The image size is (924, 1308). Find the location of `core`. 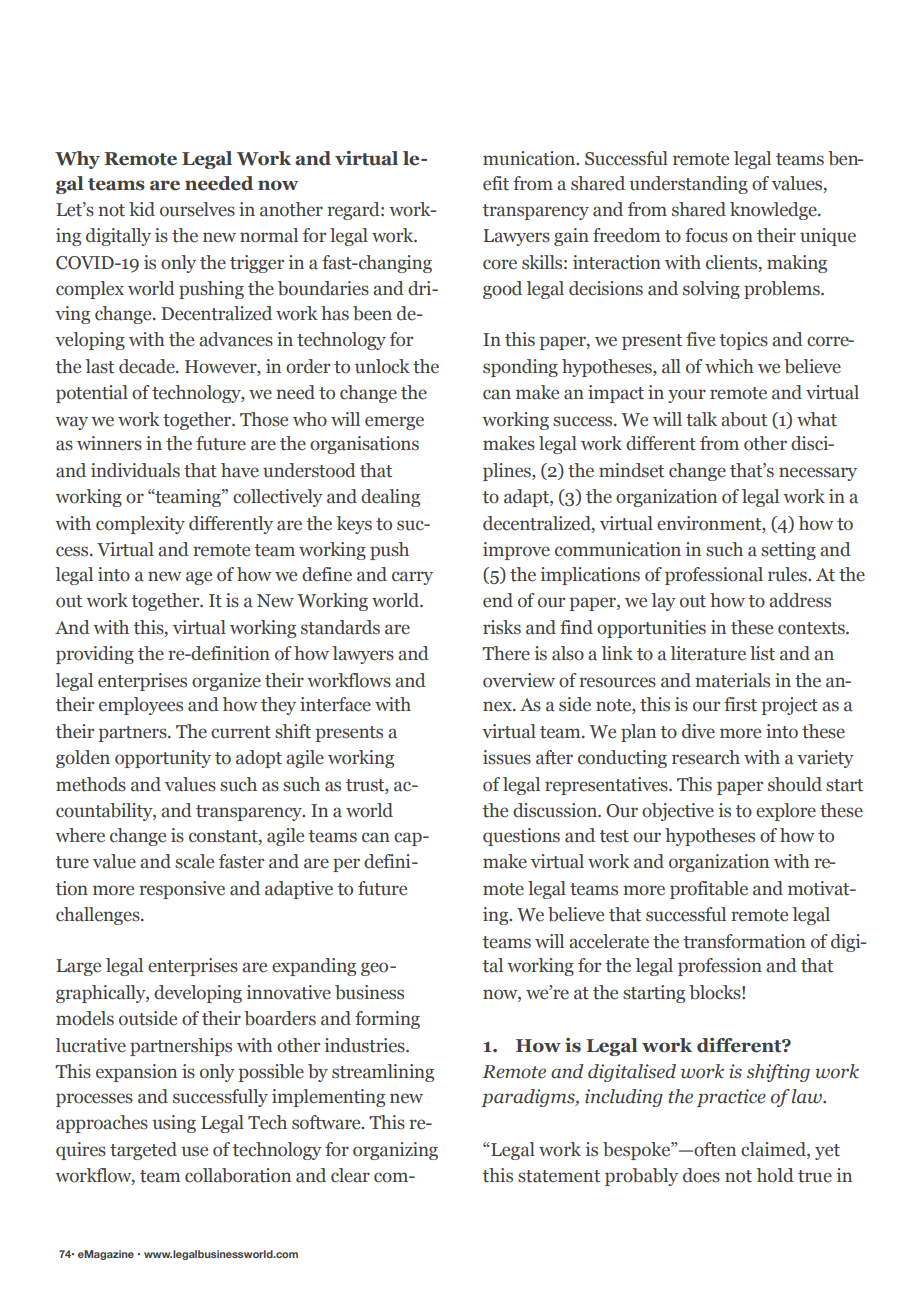

core is located at coordinates (500, 264).
